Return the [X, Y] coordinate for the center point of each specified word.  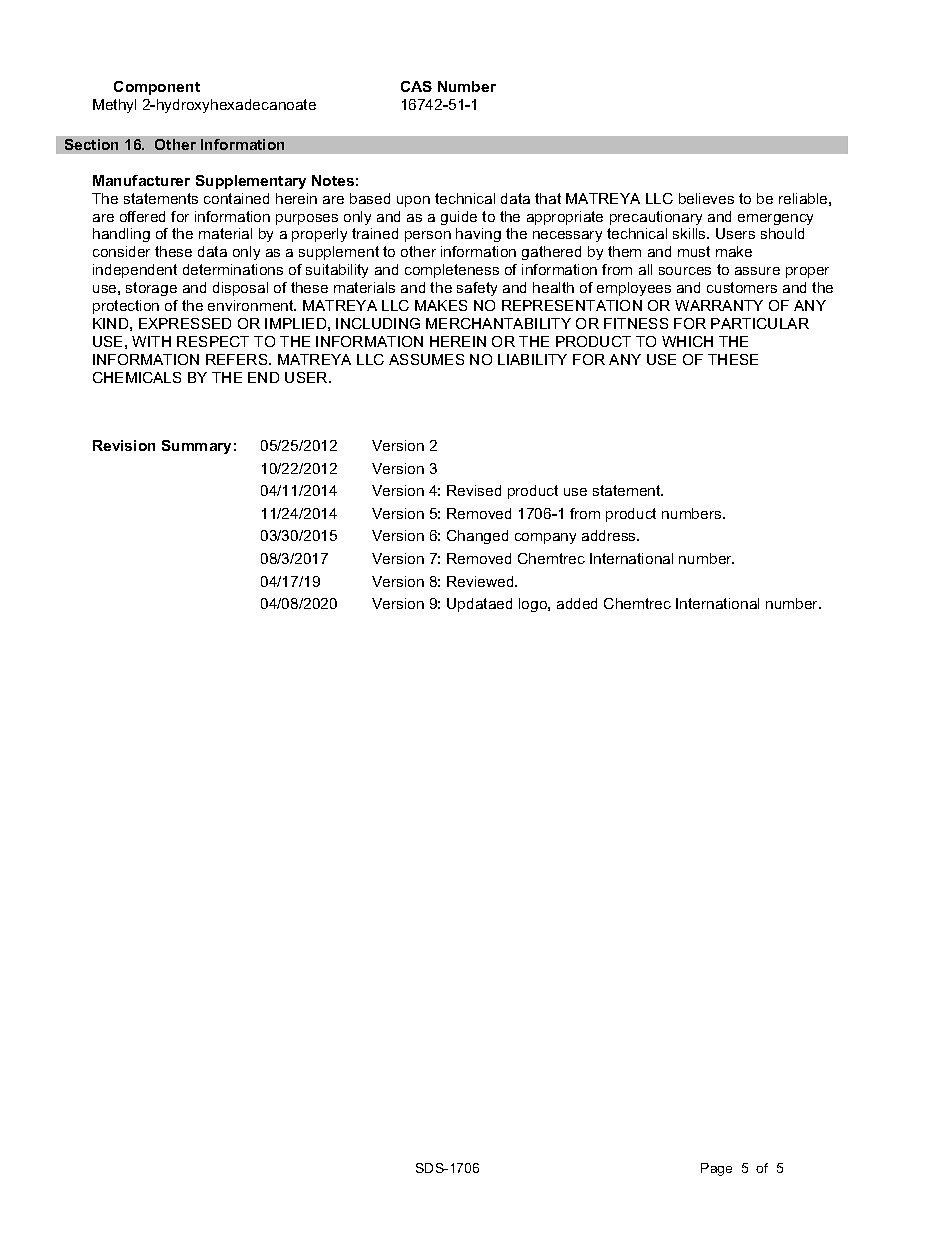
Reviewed [481, 581]
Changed [477, 537]
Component [157, 88]
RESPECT [213, 341]
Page [716, 1169]
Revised [474, 490]
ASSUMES [426, 359]
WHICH [687, 341]
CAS [416, 86]
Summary [196, 447]
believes [706, 198]
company [545, 538]
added [577, 603]
